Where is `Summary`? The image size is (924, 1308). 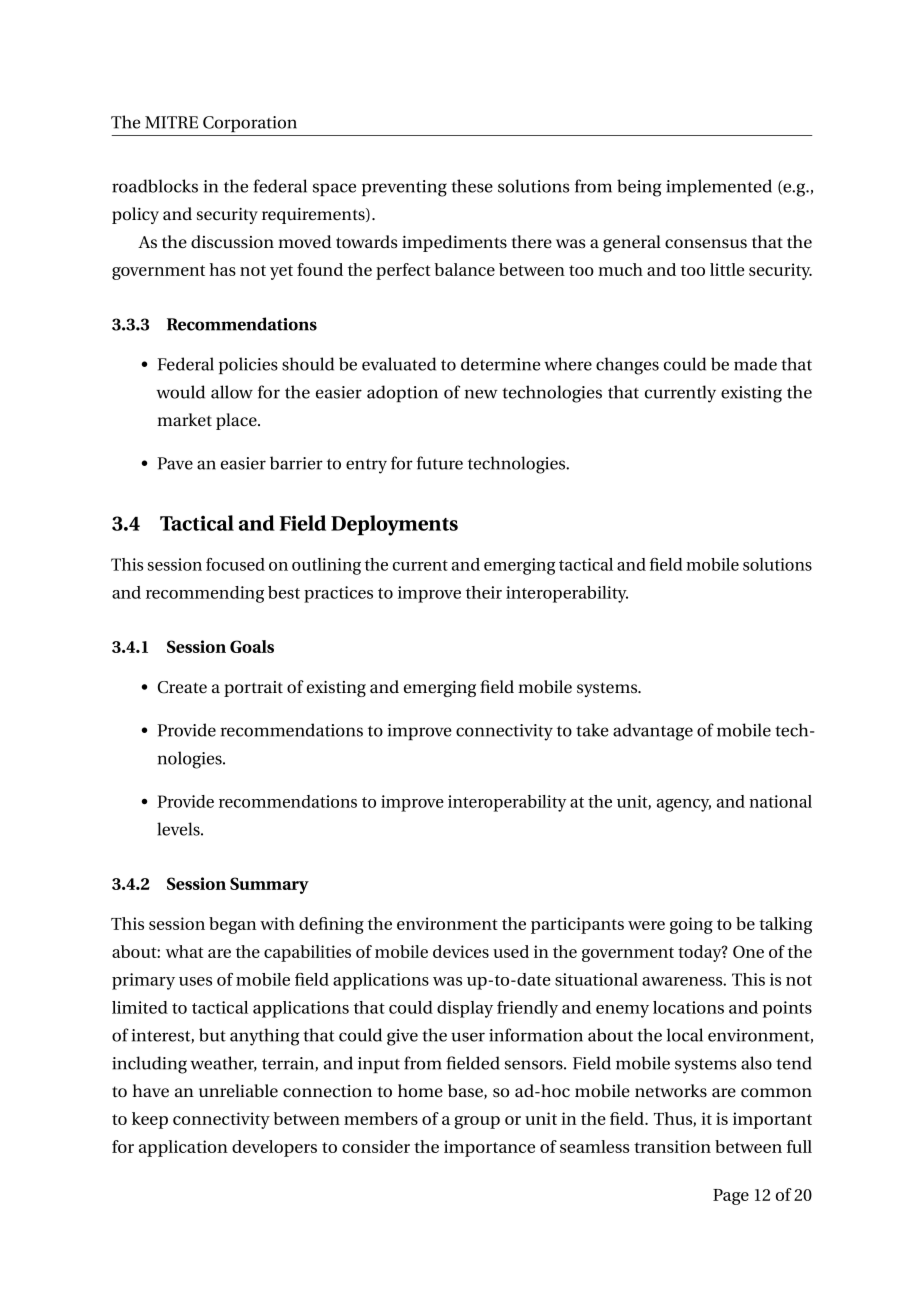 Summary is located at coordinates (269, 885).
